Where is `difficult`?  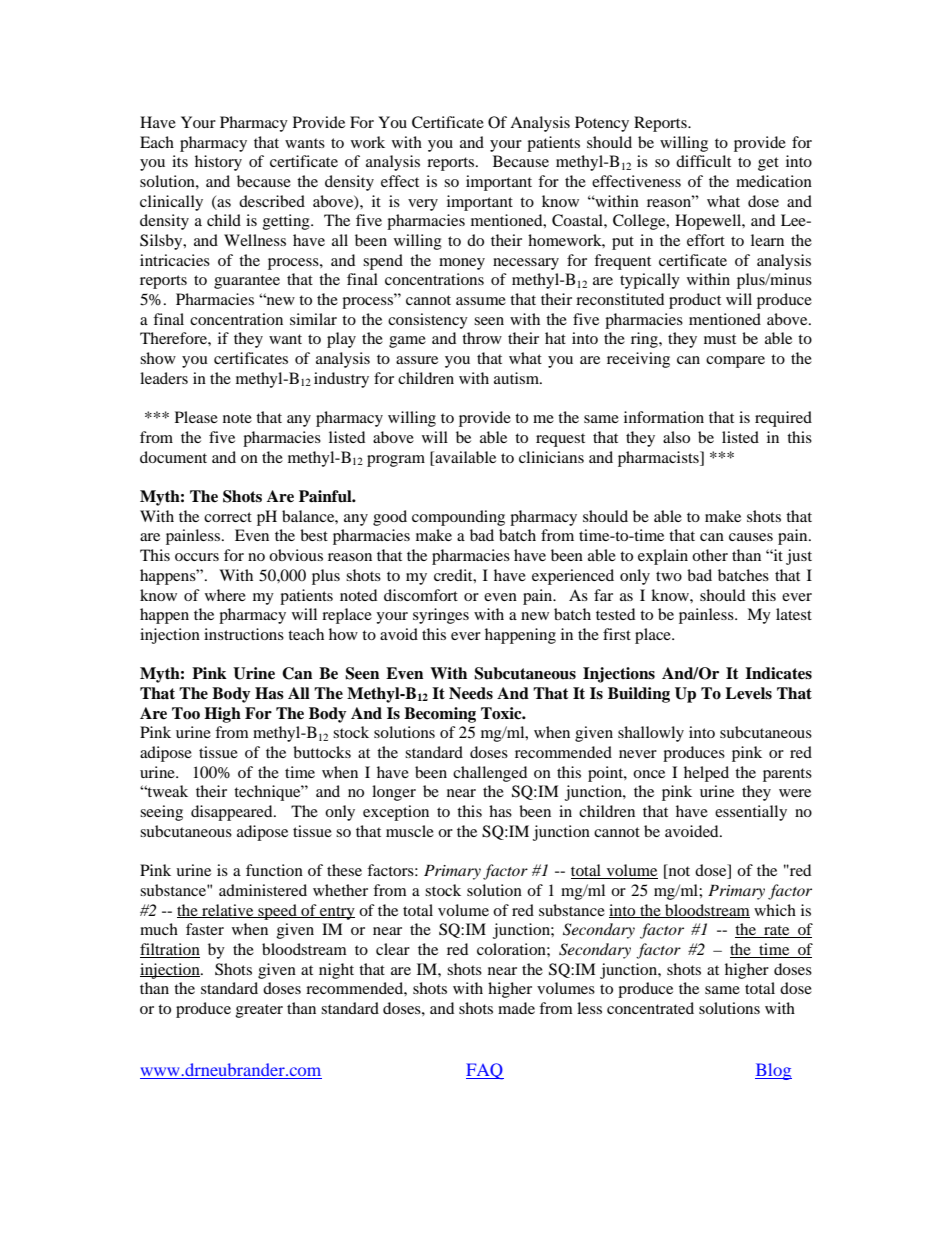 difficult is located at coordinates (703, 161).
